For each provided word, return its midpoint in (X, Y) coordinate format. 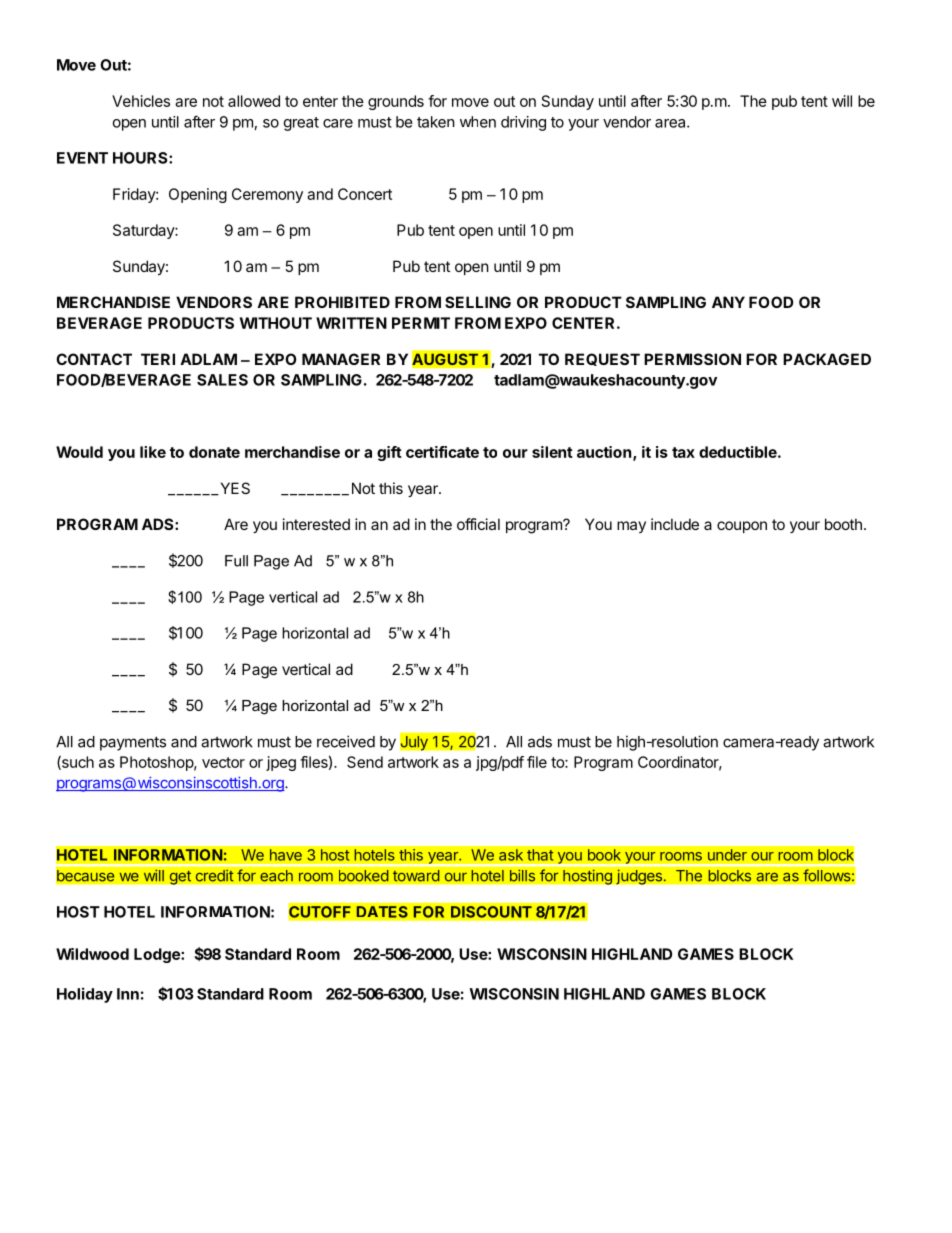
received (346, 741)
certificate (442, 452)
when (478, 122)
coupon (742, 527)
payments (133, 743)
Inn (128, 994)
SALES (222, 380)
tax (683, 452)
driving (523, 123)
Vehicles (141, 101)
